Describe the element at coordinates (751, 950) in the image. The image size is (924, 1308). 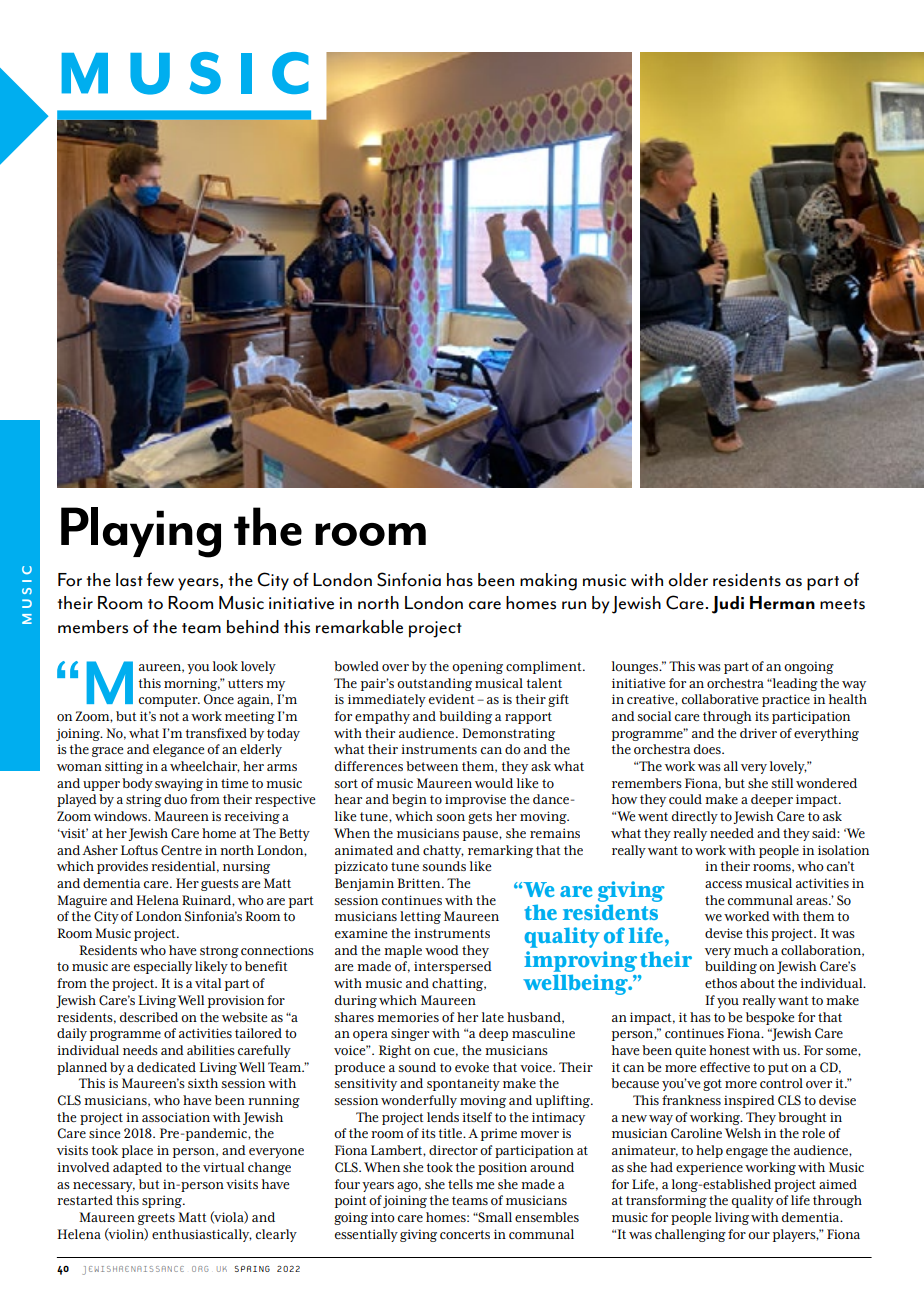
I see `much` at that location.
